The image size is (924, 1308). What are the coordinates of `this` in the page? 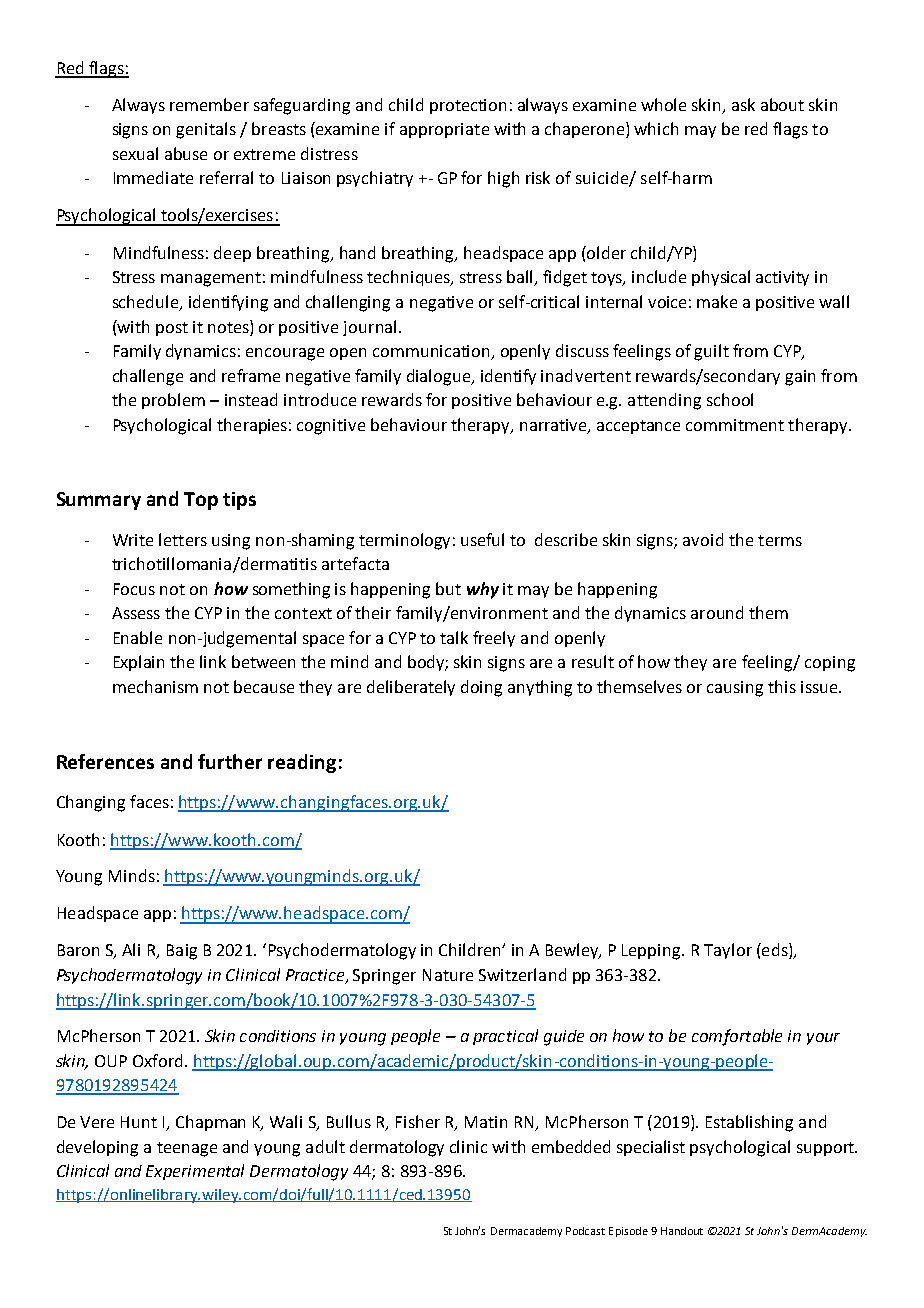 It's located at (782, 686).
